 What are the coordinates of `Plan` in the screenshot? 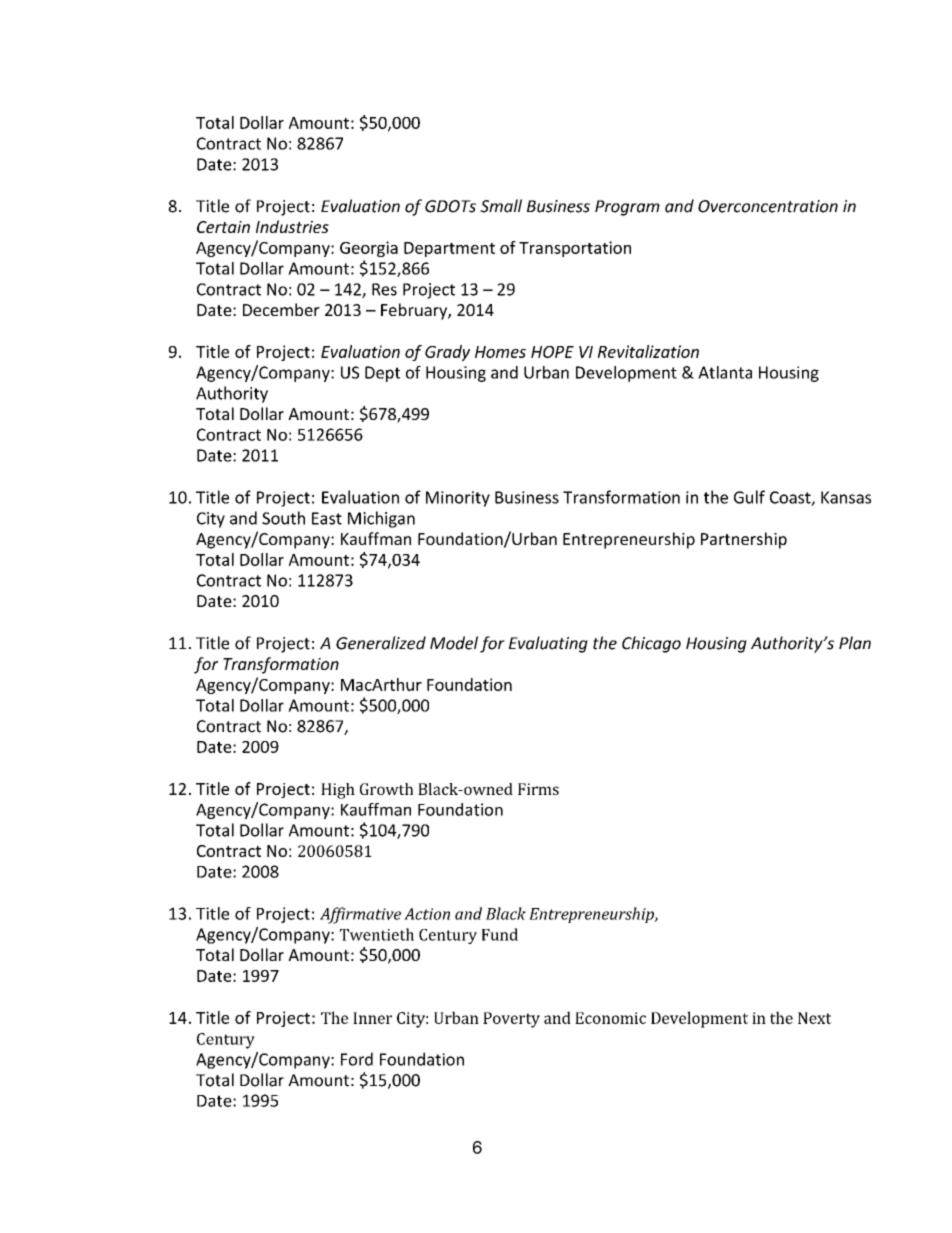 It's located at (855, 643).
